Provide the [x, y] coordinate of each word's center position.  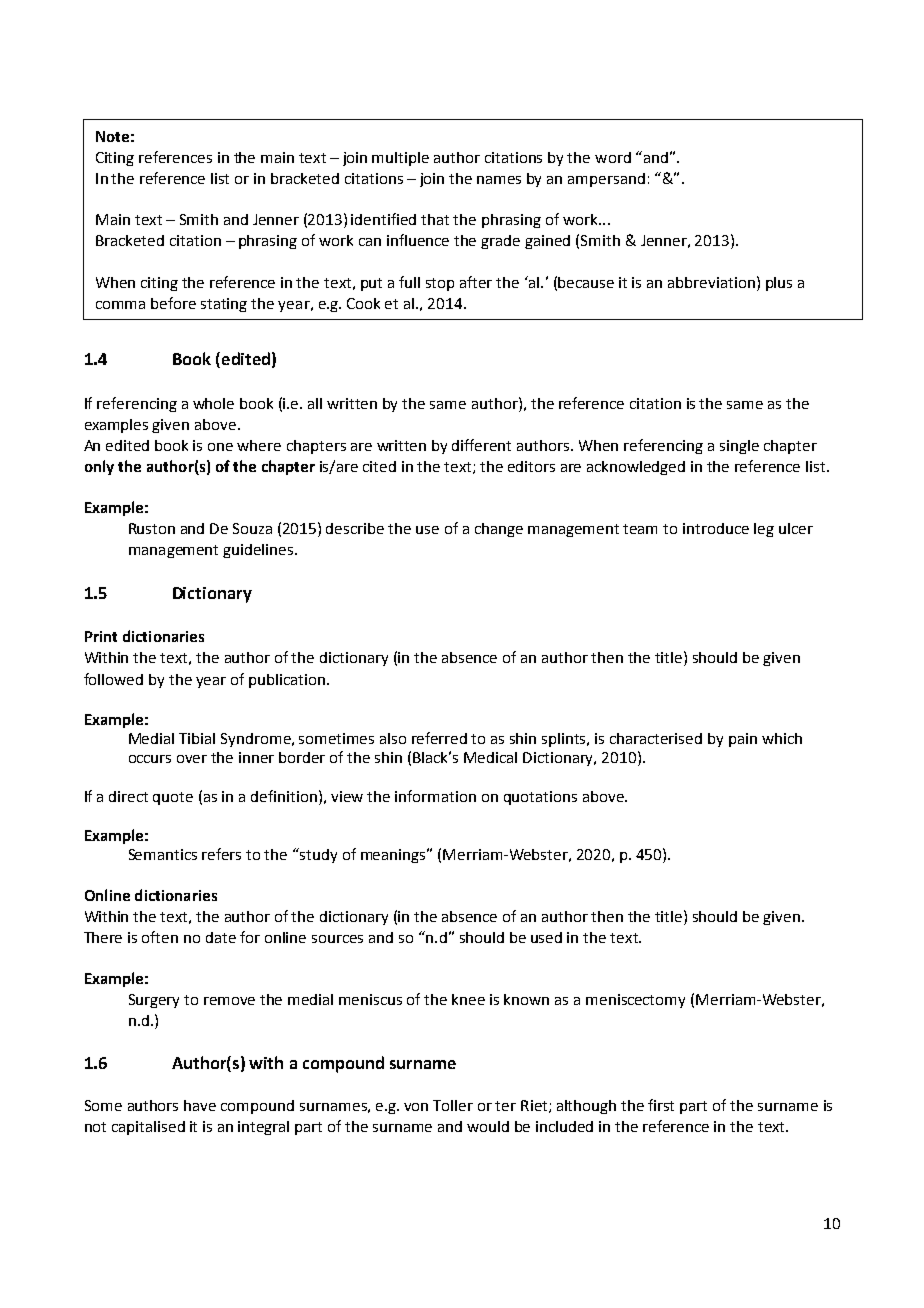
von [416, 1107]
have [200, 1105]
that [435, 219]
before [173, 303]
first [661, 1105]
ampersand [606, 180]
